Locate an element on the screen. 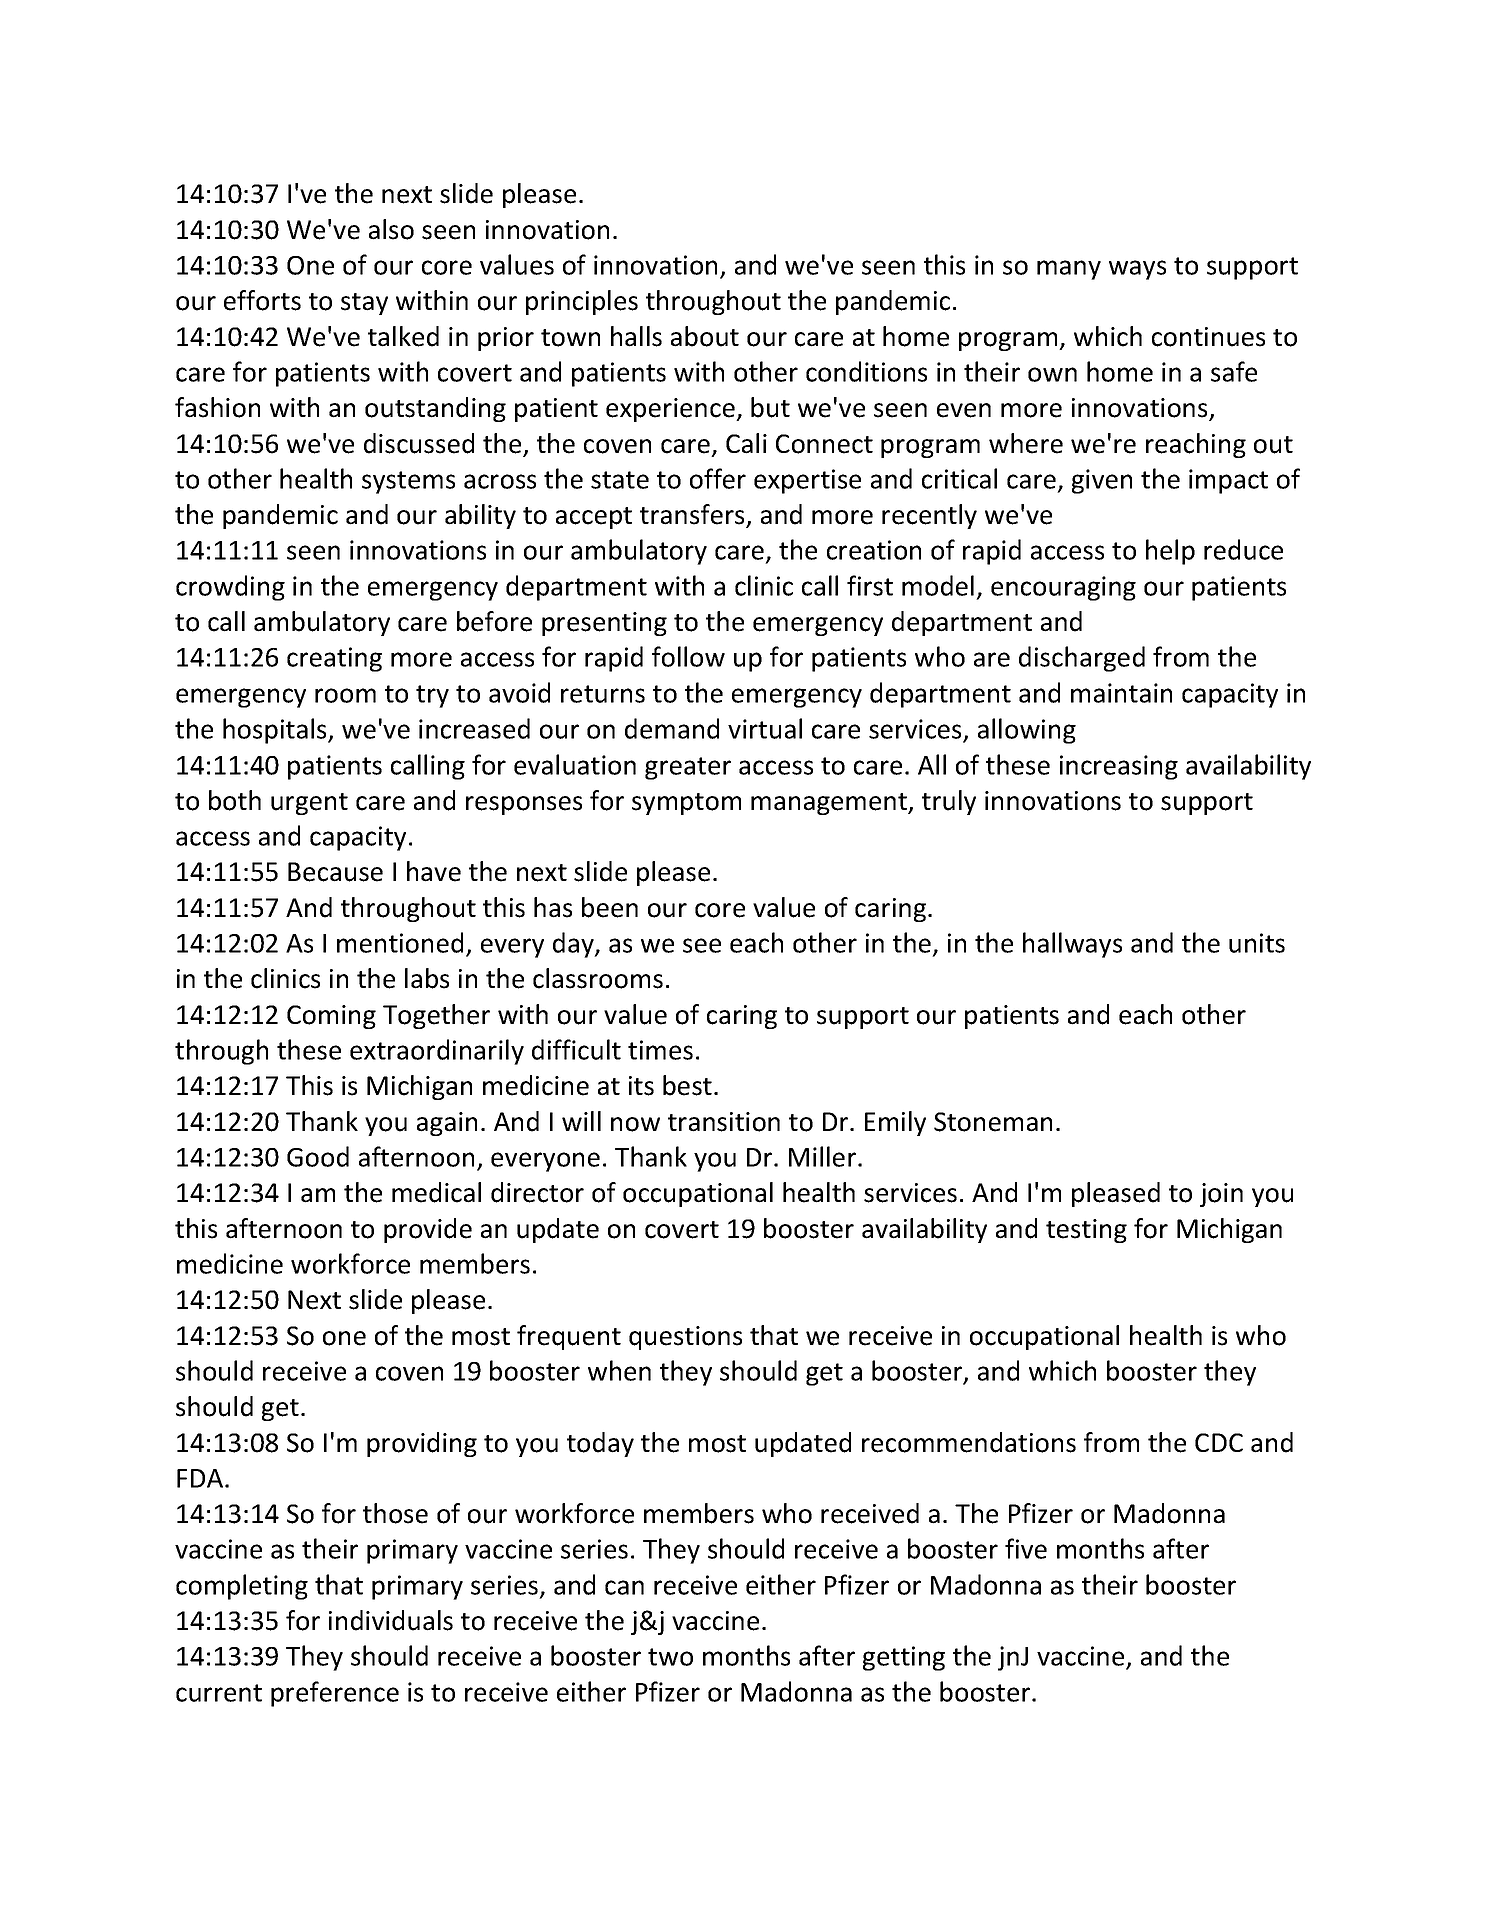 This screenshot has width=1490, height=1929. many is located at coordinates (1069, 270).
